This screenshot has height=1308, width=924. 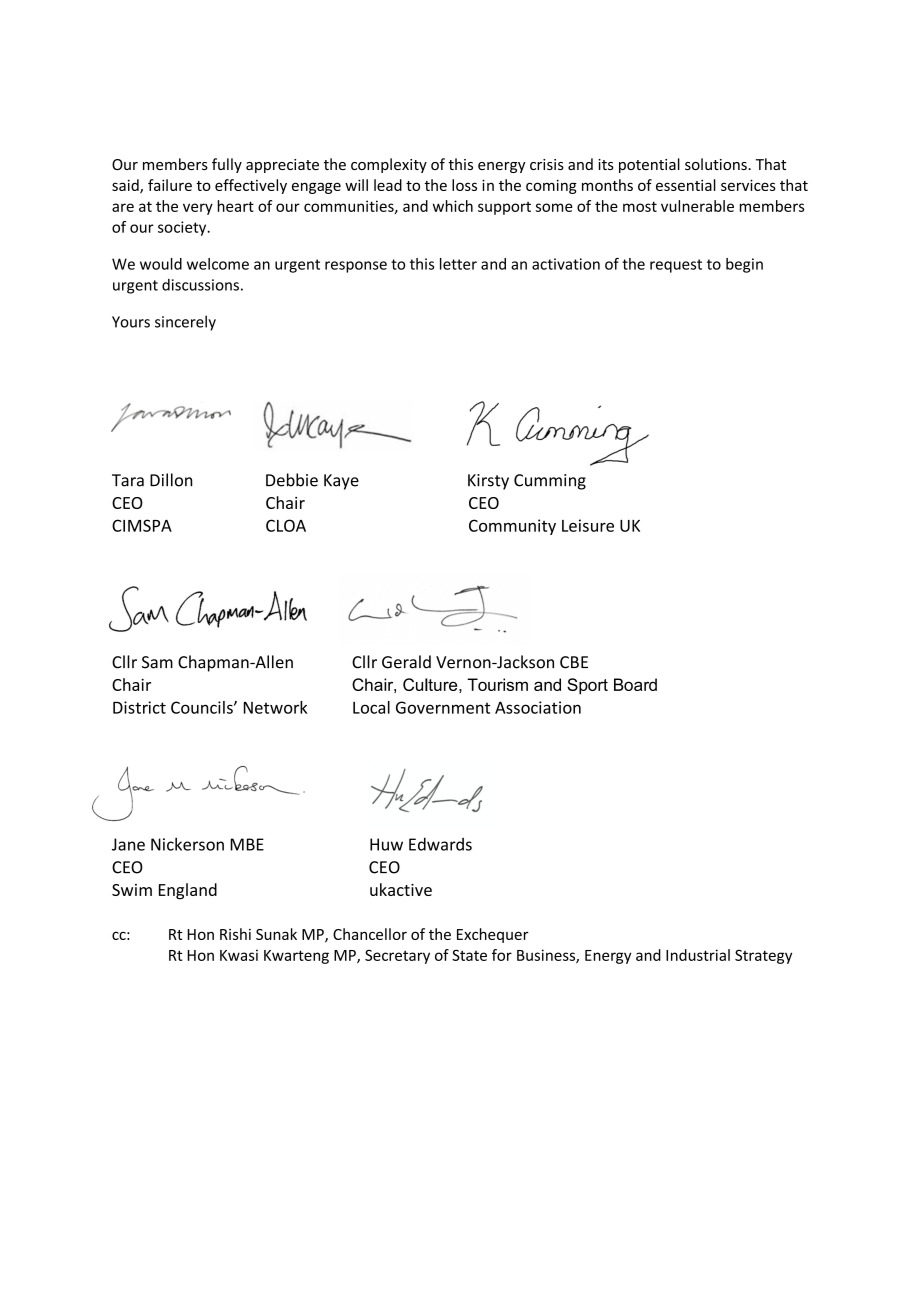 I want to click on letter, so click(x=458, y=264).
